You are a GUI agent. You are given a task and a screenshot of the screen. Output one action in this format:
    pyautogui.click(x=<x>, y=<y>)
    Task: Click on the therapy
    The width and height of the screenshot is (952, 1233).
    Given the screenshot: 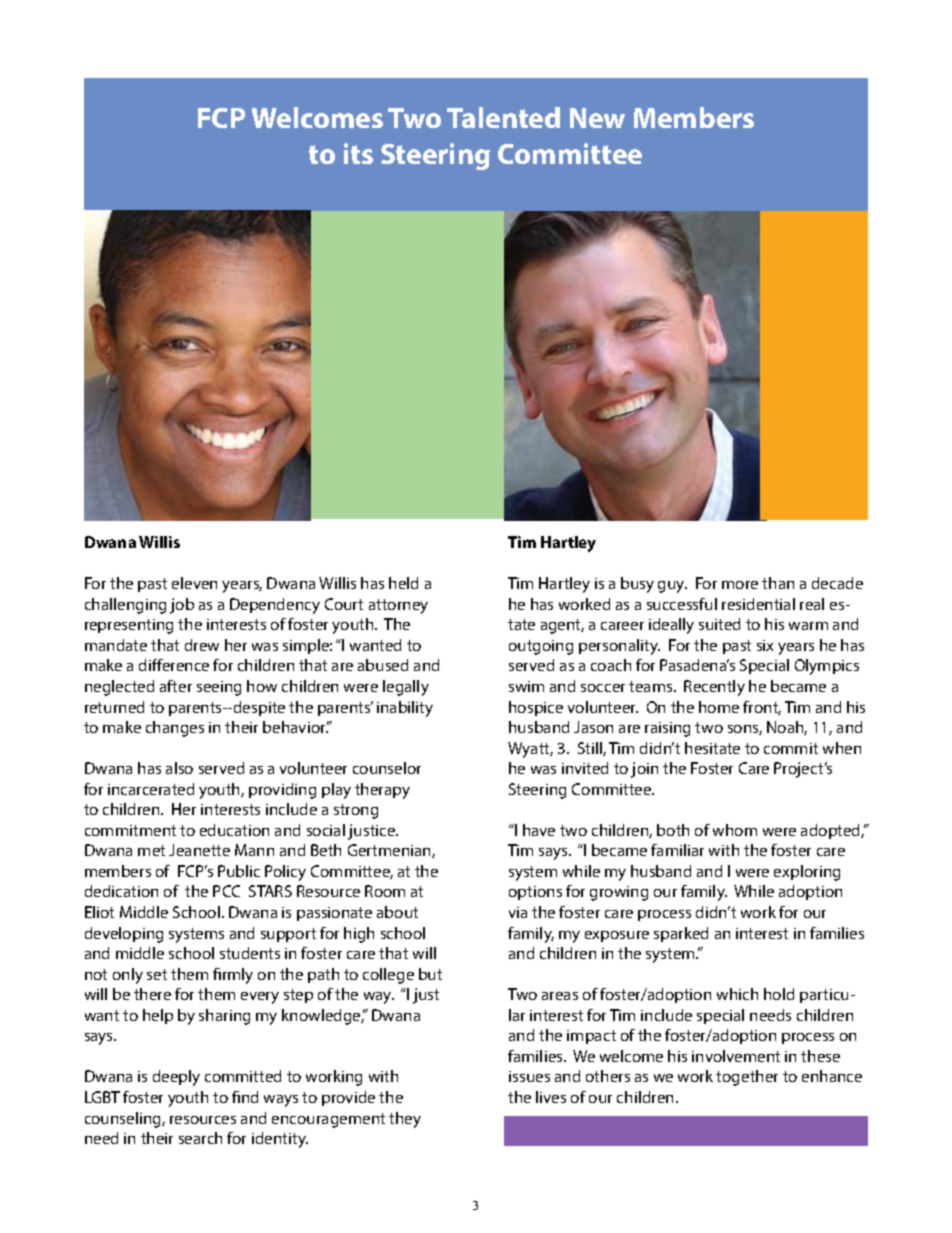 What is the action you would take?
    pyautogui.click(x=382, y=791)
